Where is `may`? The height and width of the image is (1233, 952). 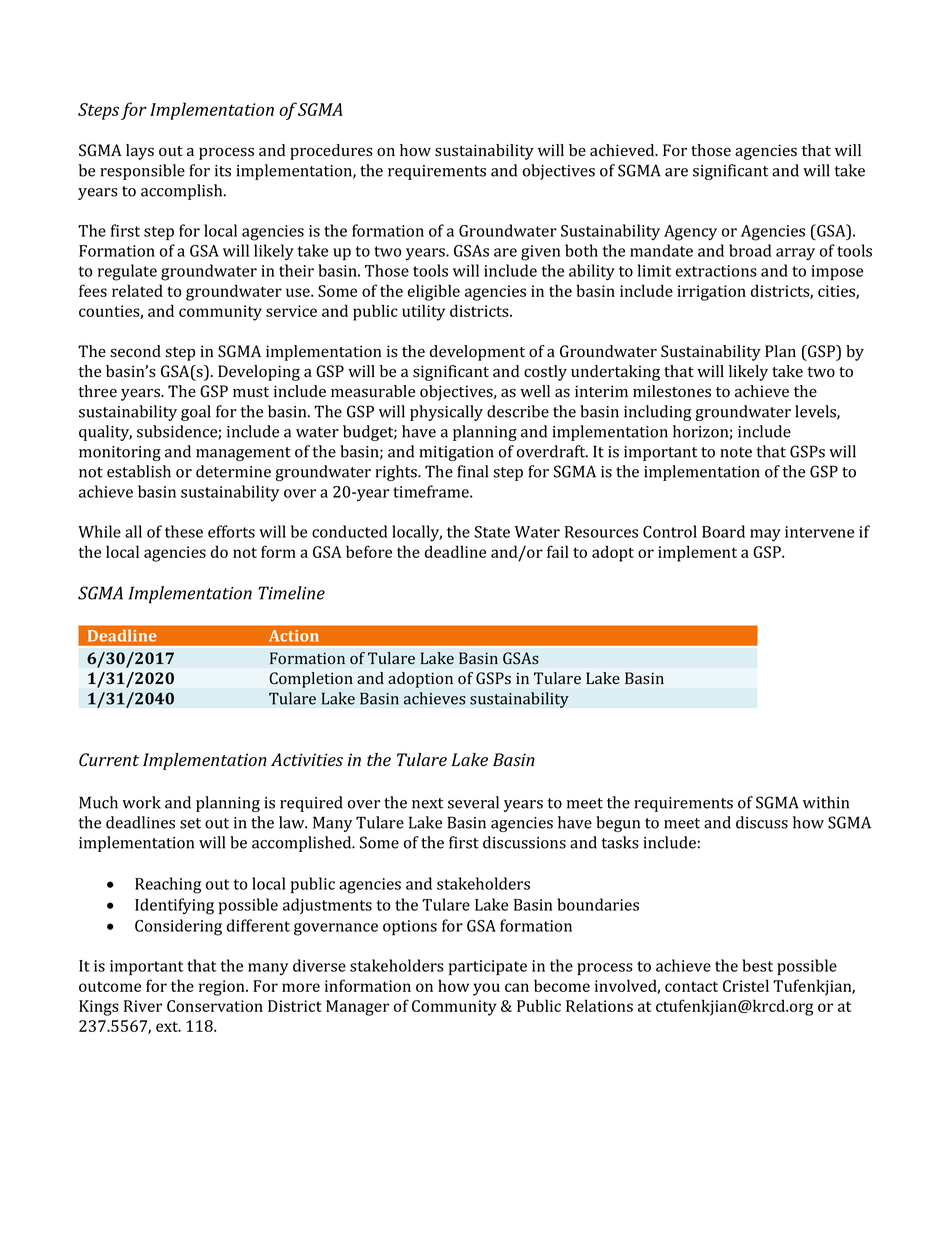
may is located at coordinates (765, 535).
